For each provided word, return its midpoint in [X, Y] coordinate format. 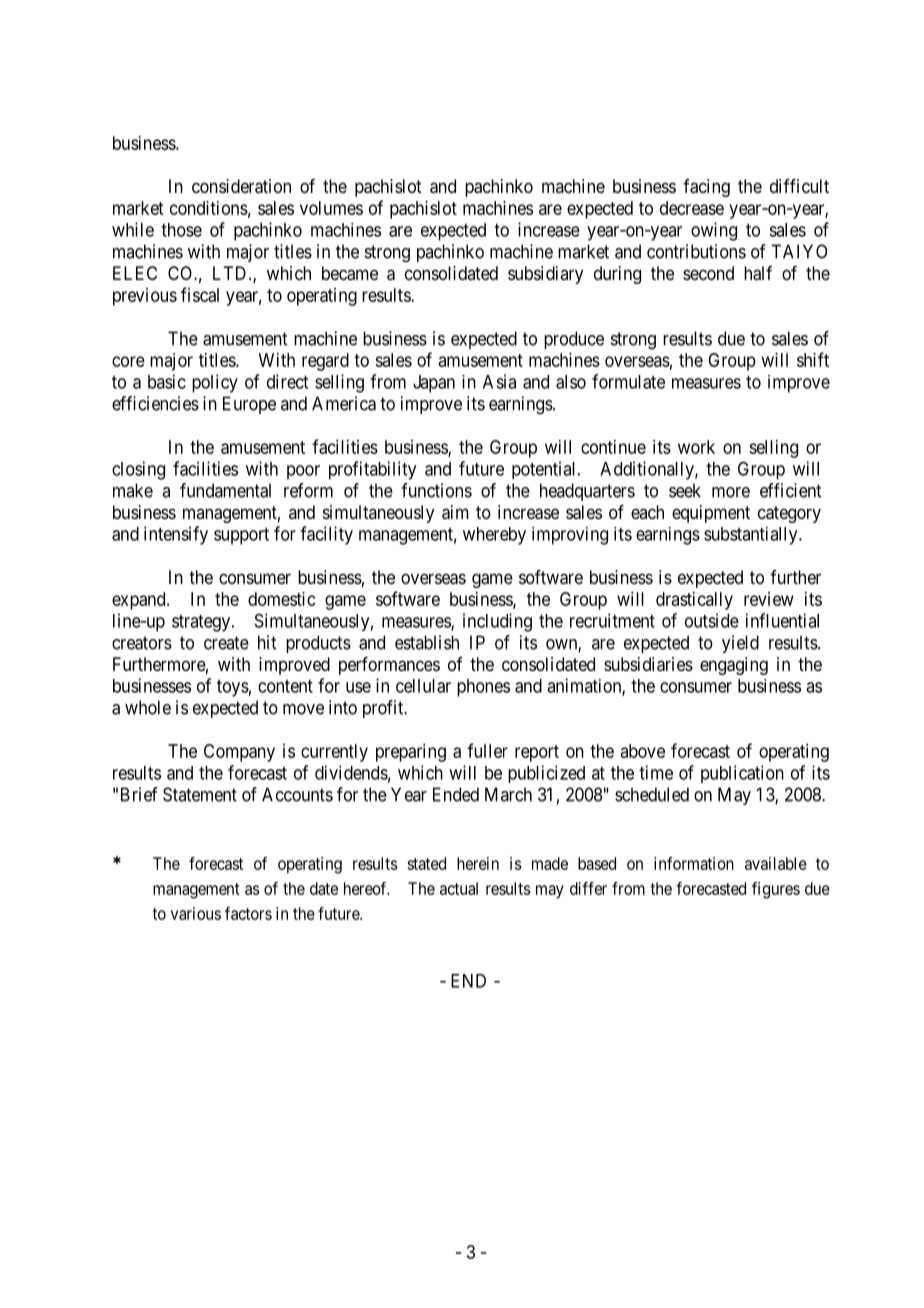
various [196, 913]
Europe [249, 405]
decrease [692, 208]
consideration [241, 186]
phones [483, 688]
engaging [734, 666]
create [226, 643]
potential [545, 470]
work [696, 447]
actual [459, 888]
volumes [331, 208]
